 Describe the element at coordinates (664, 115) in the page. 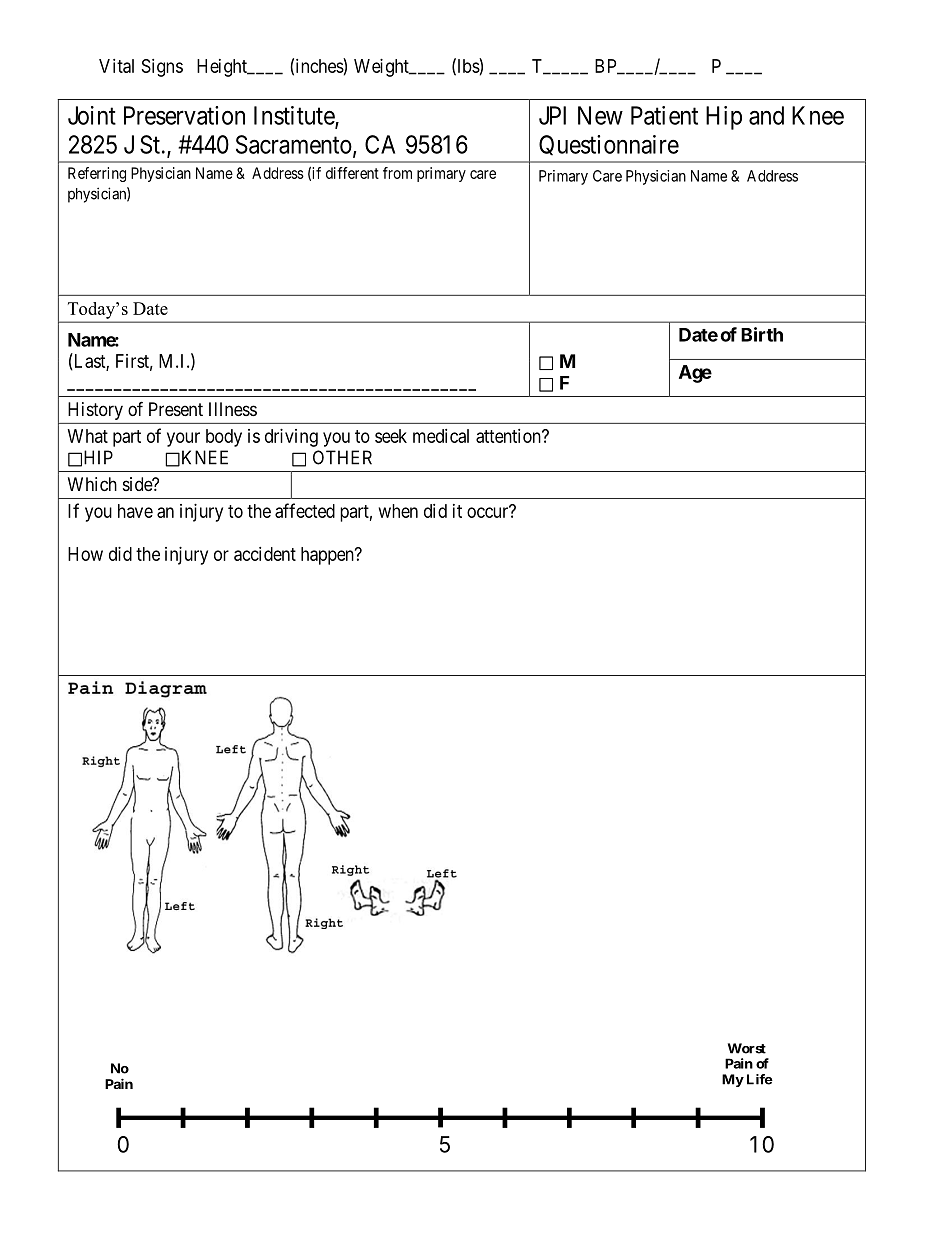

I see `Patient` at that location.
